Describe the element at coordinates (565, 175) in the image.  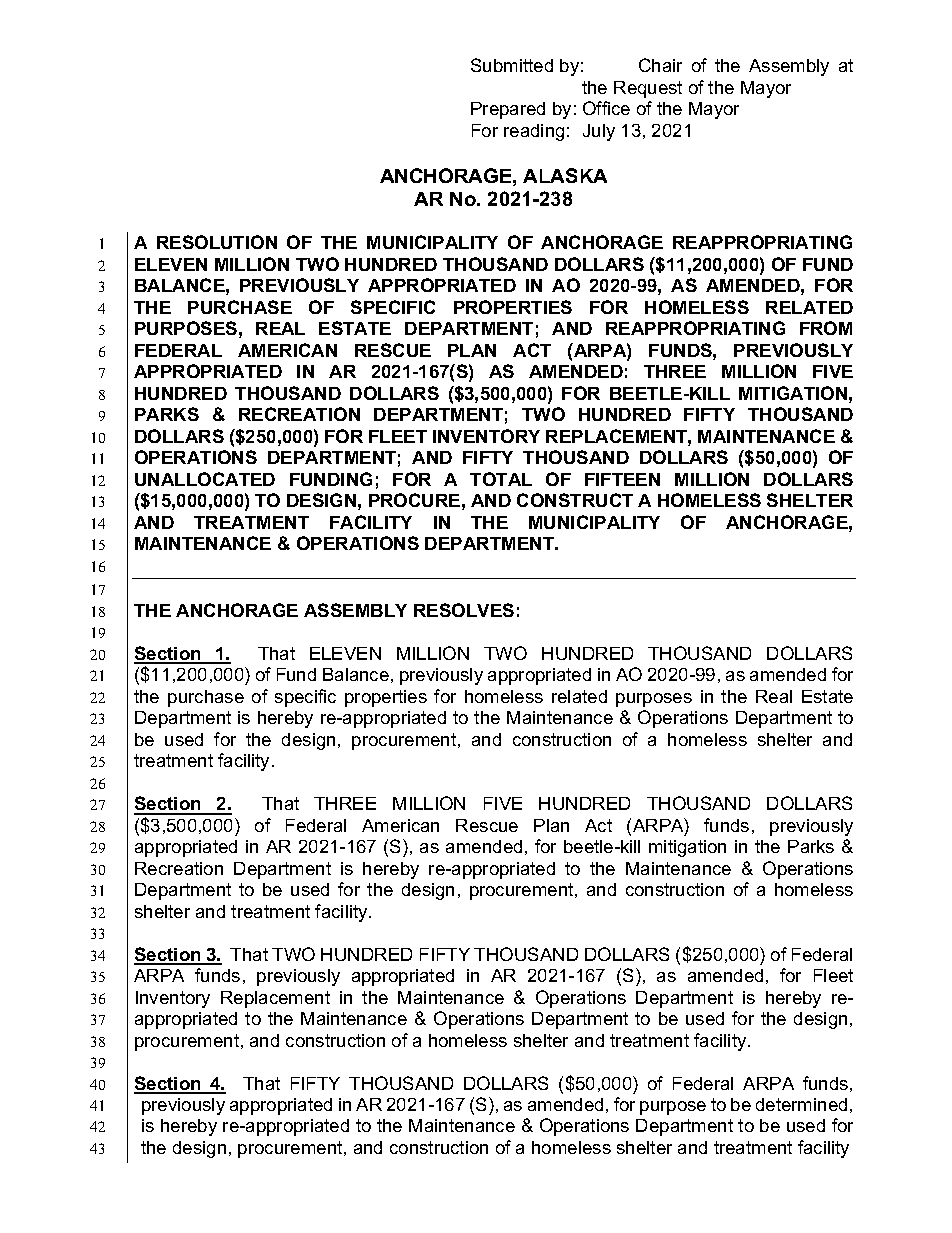
I see `ALASKA` at that location.
